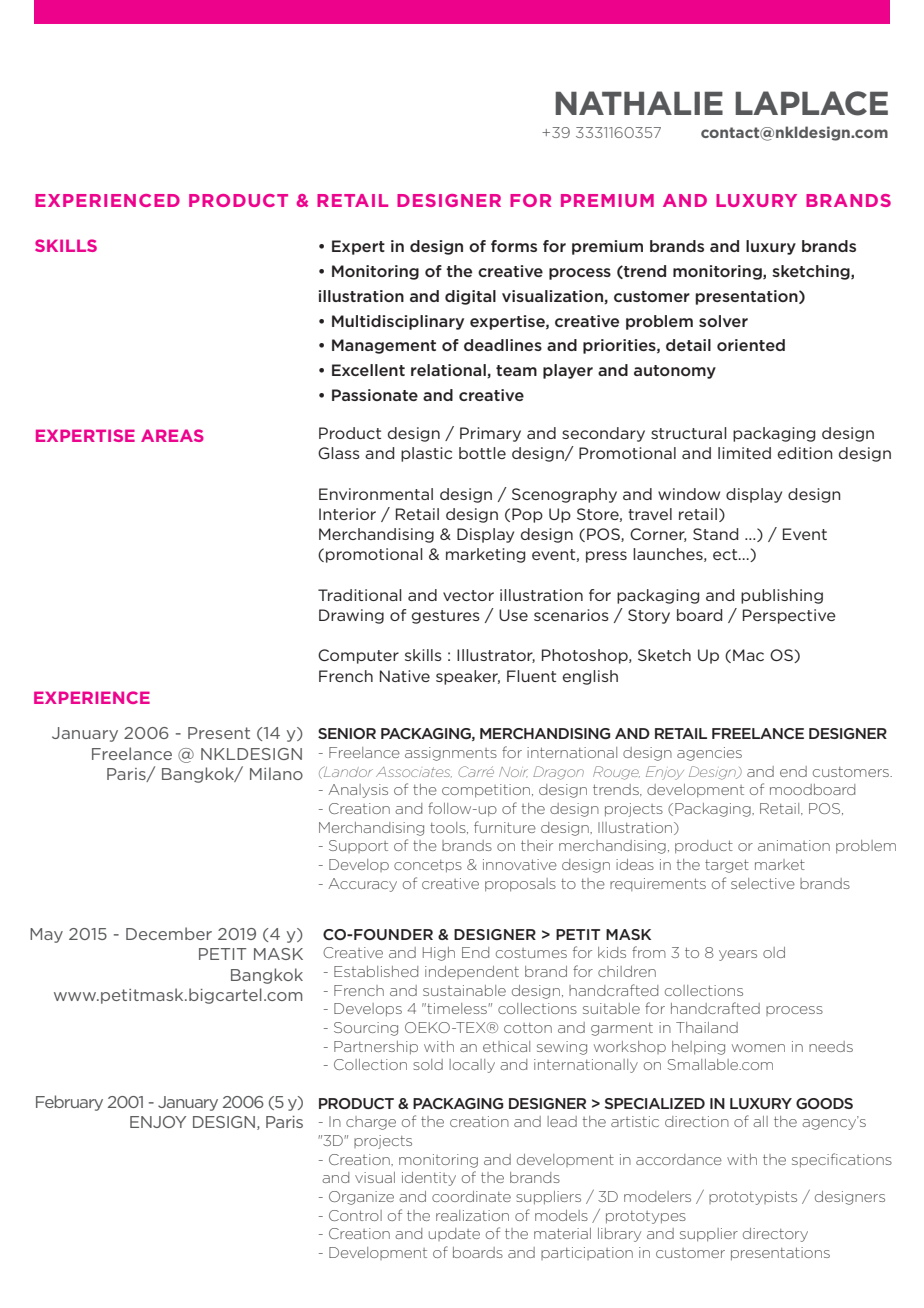  I want to click on LAPLACE, so click(811, 103).
